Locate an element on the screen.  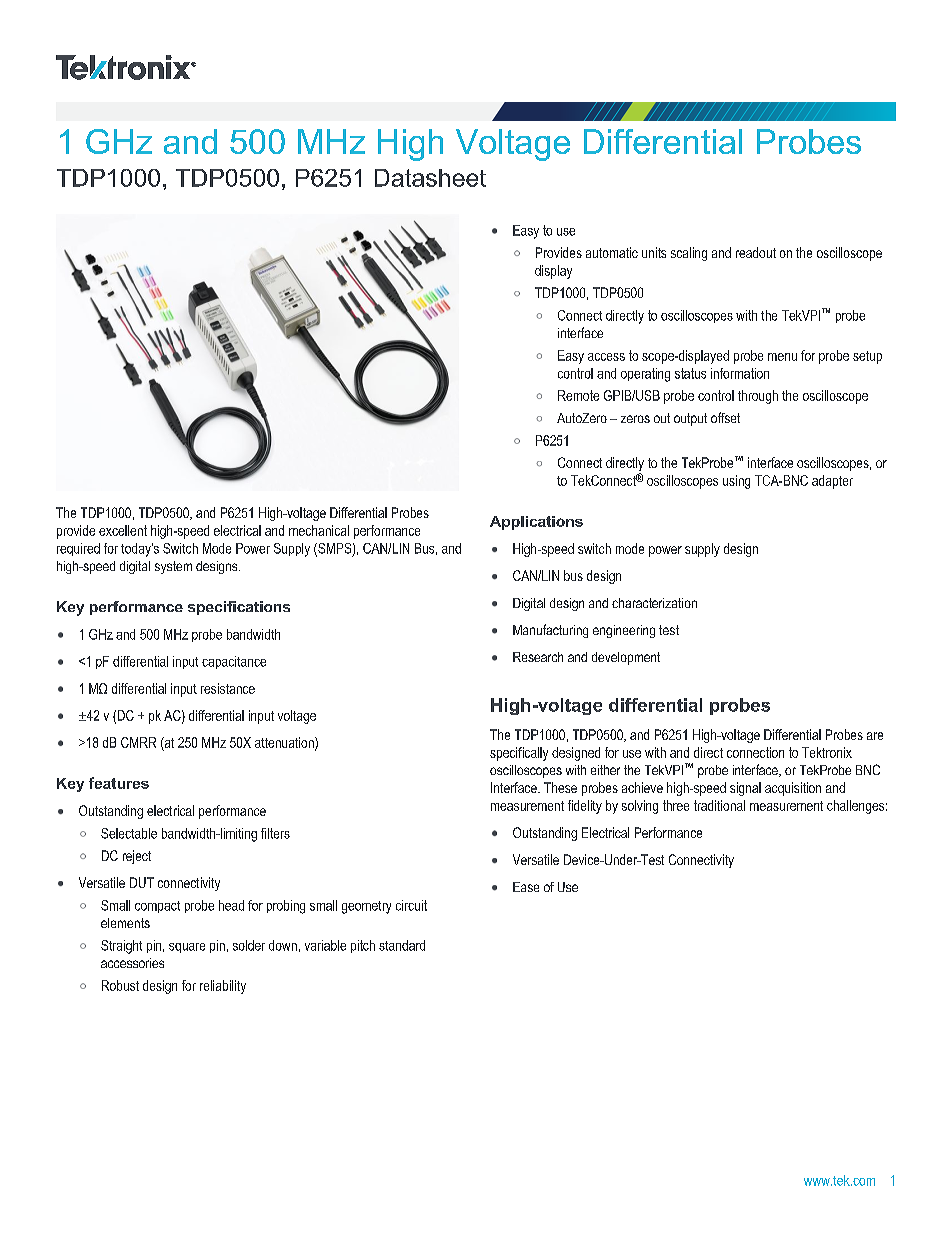
acquisition is located at coordinates (793, 789).
